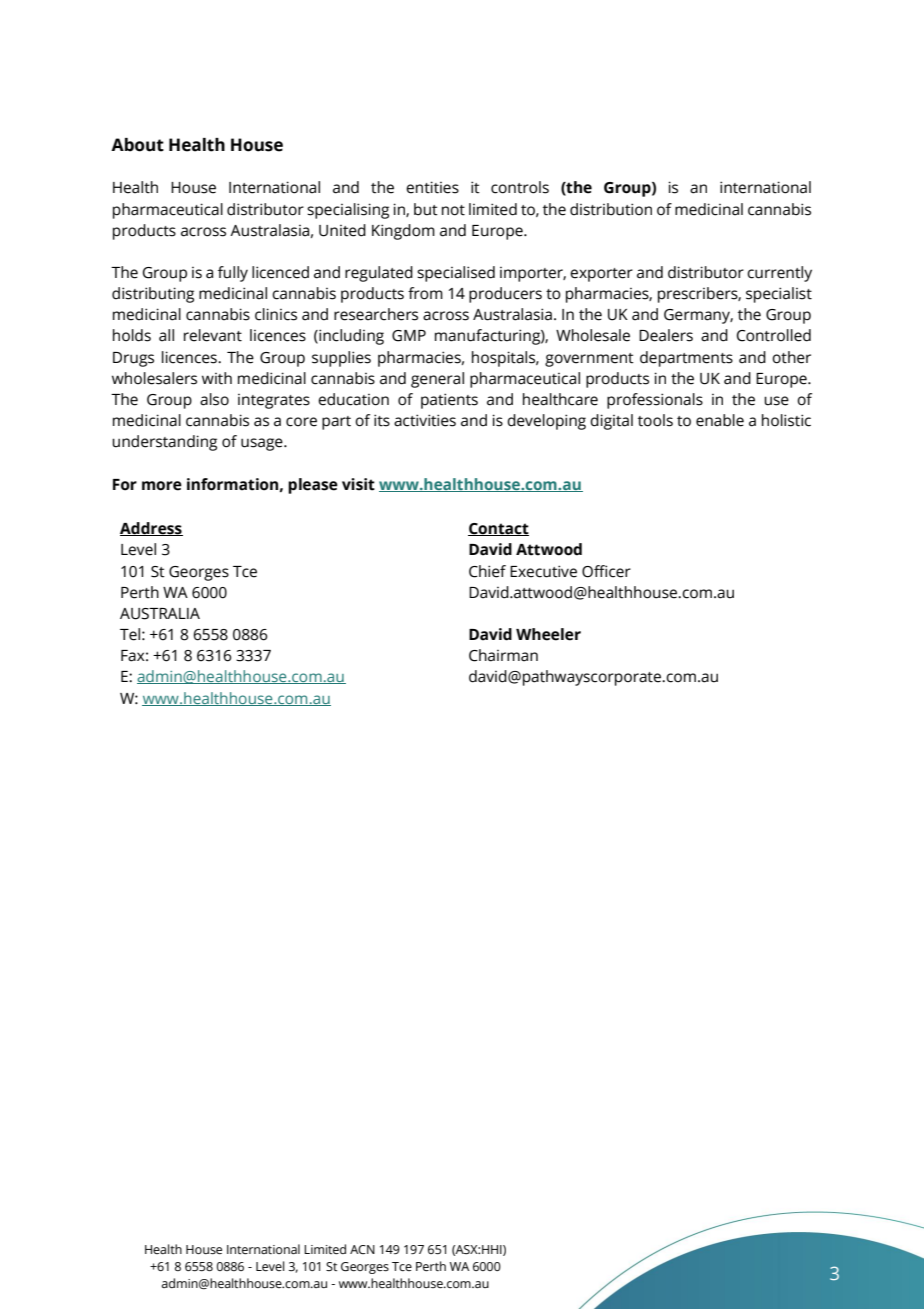  What do you see at coordinates (160, 614) in the image?
I see `AUSTRALIA` at bounding box center [160, 614].
